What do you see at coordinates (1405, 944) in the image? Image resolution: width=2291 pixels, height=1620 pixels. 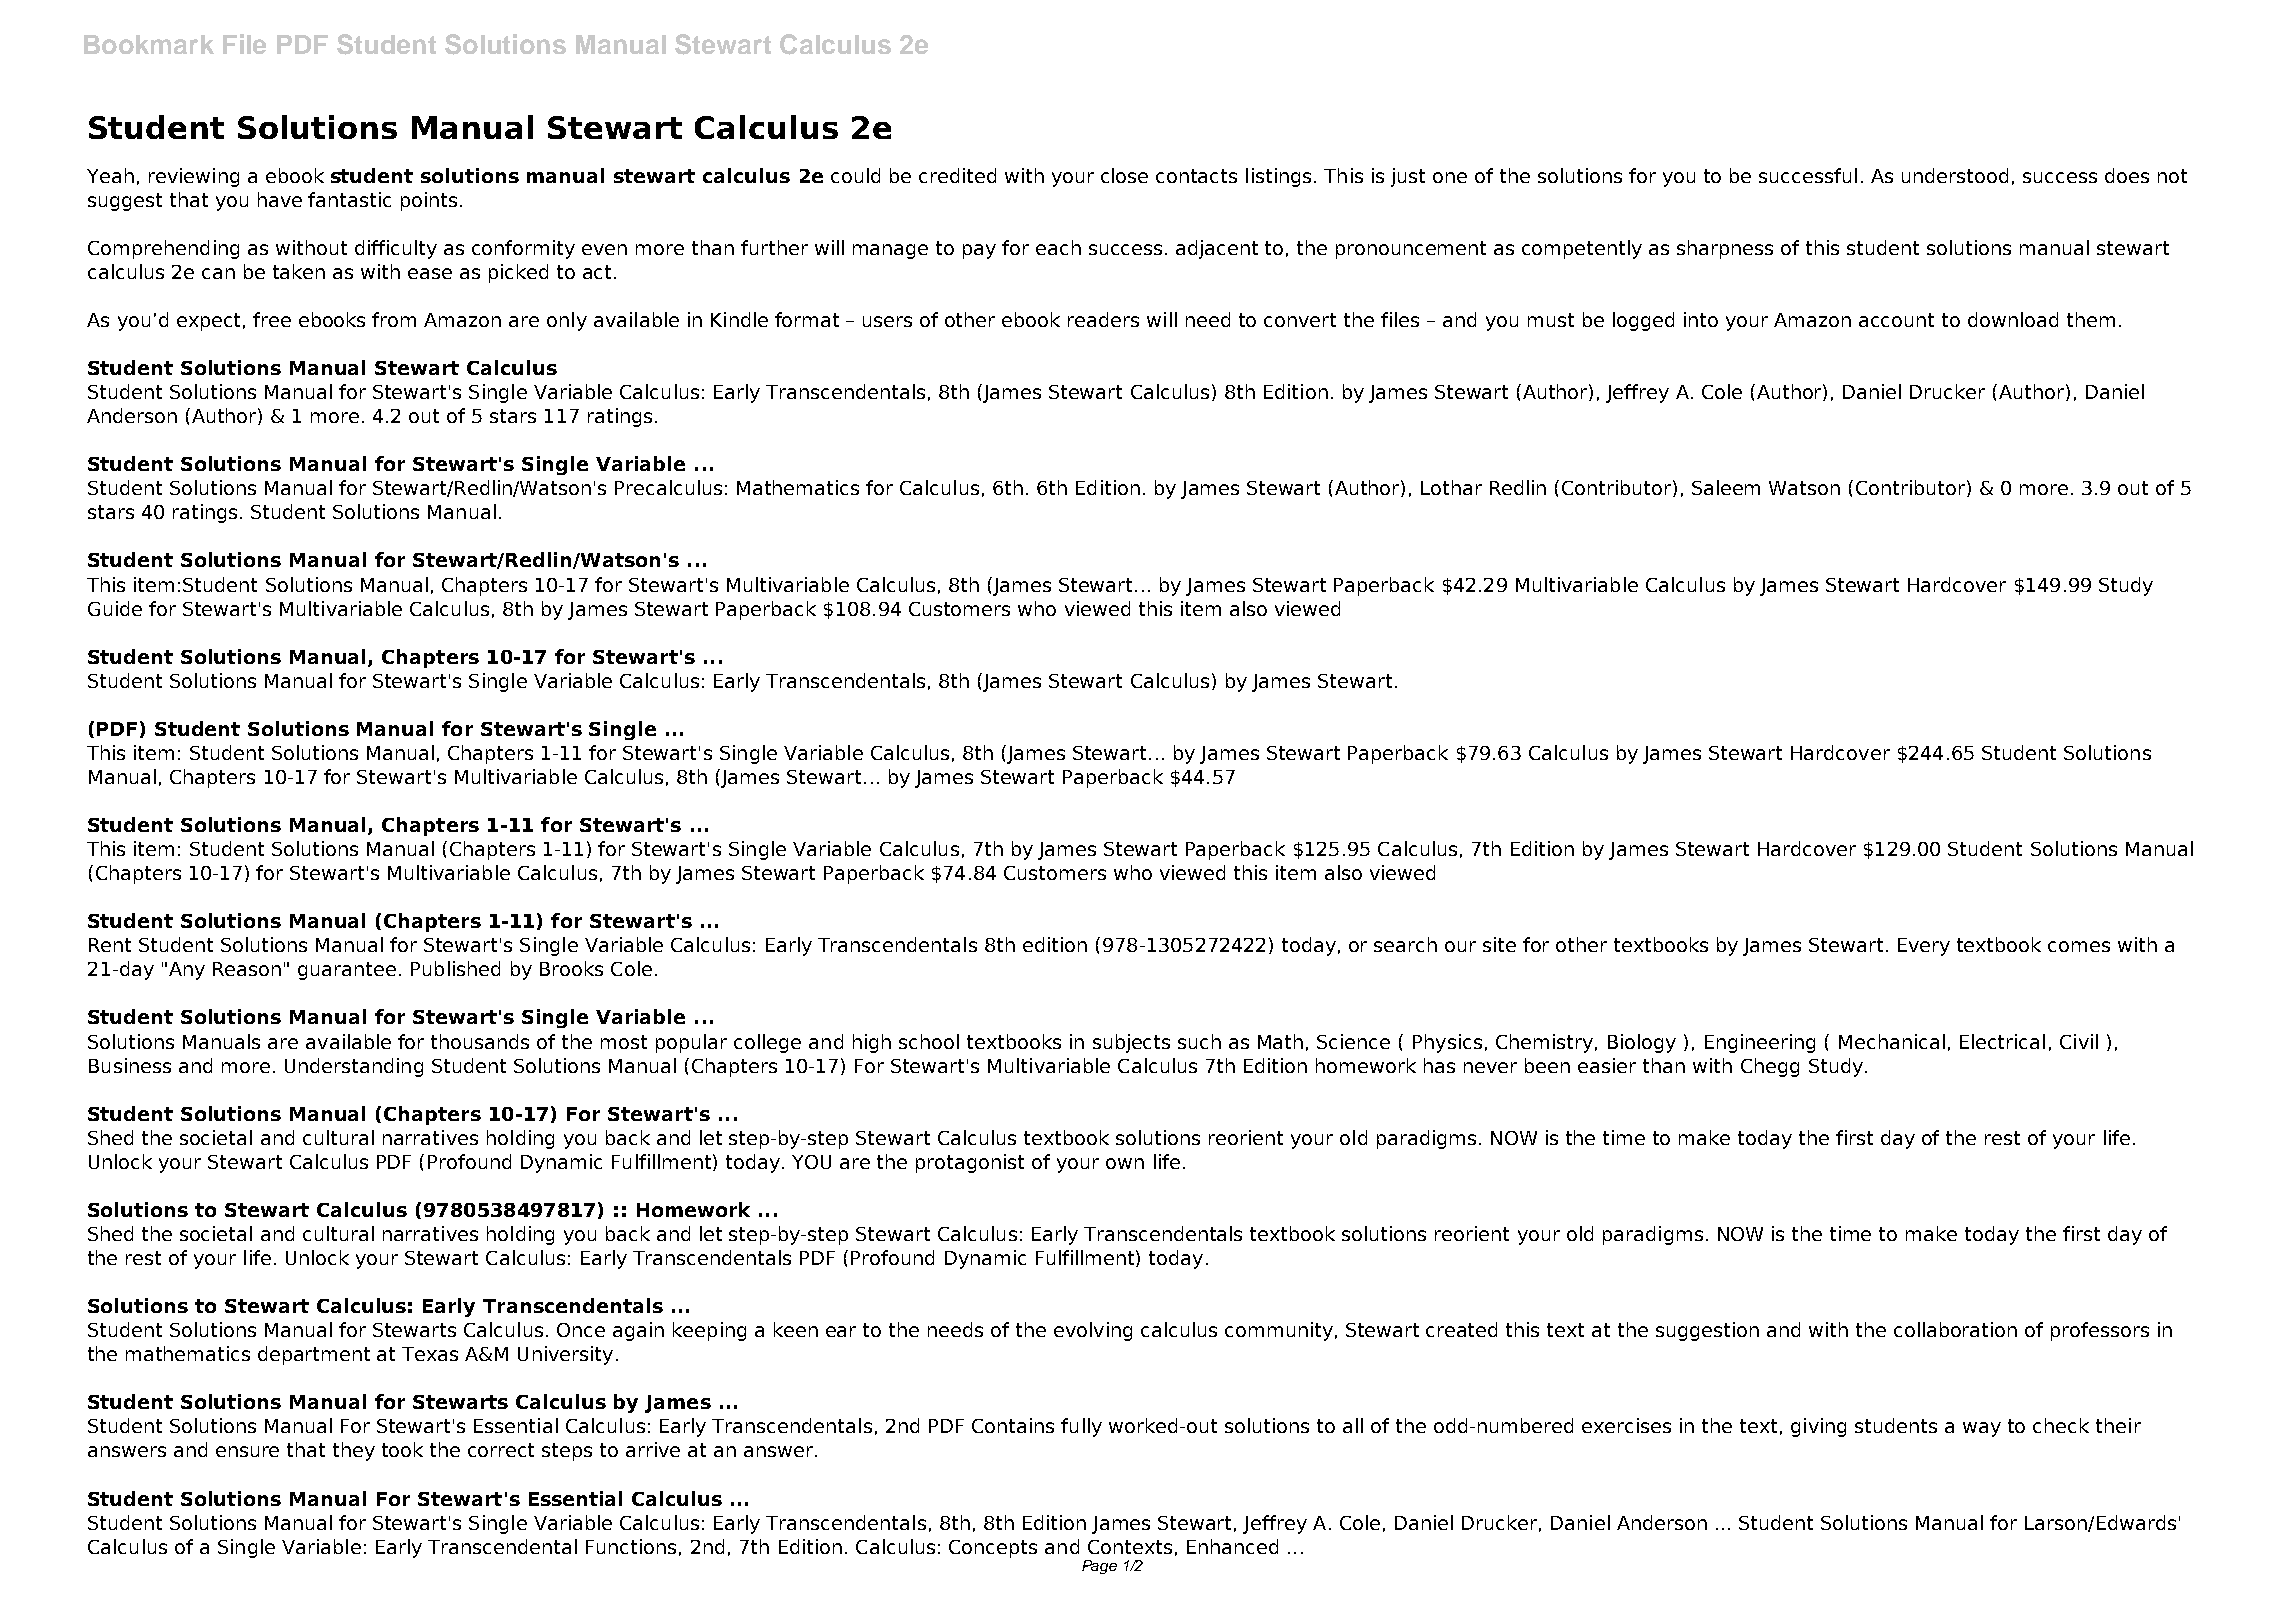 I see `search` at bounding box center [1405, 944].
